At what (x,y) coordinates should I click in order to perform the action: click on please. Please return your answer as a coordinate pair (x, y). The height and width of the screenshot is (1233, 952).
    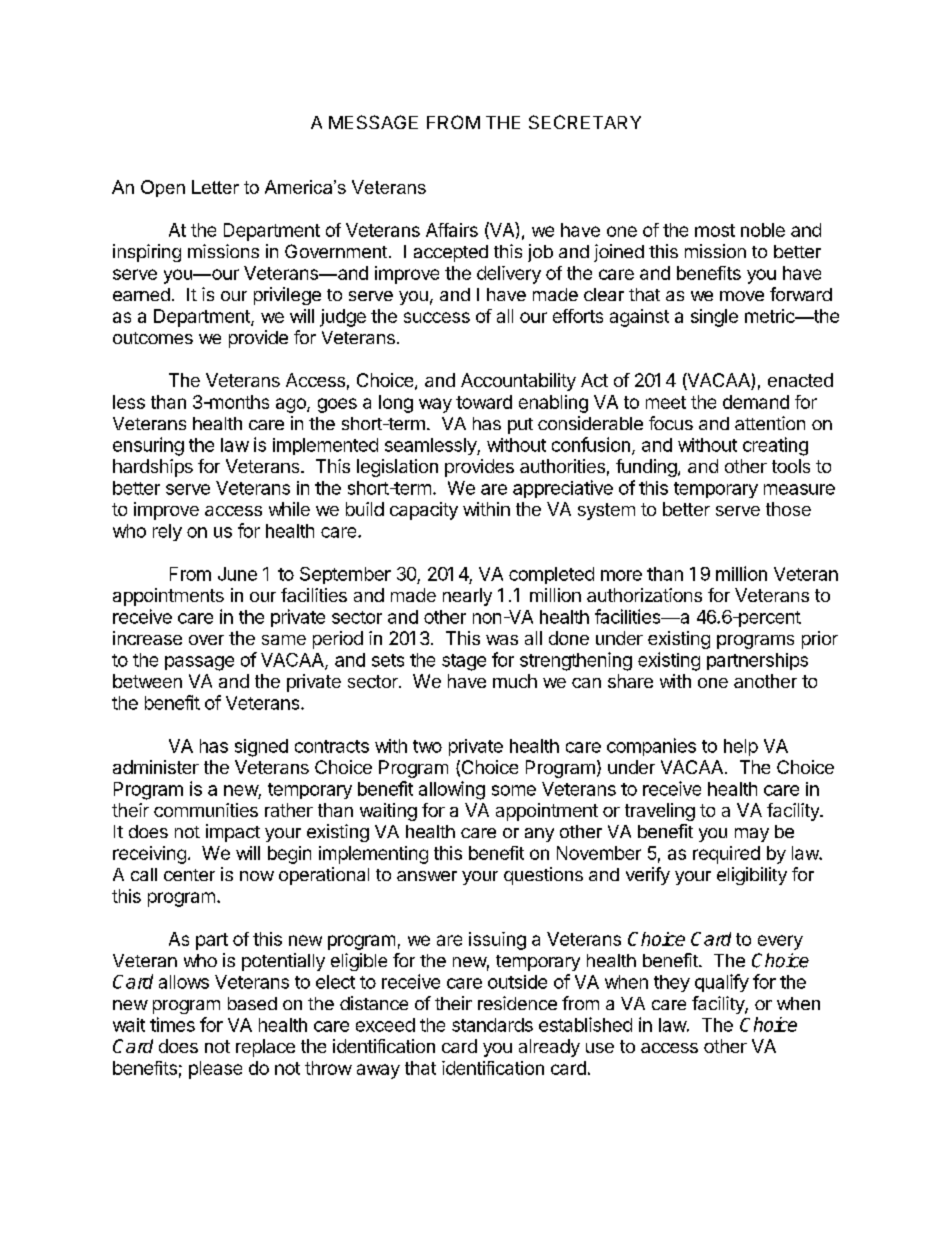
    Looking at the image, I should click on (215, 1070).
